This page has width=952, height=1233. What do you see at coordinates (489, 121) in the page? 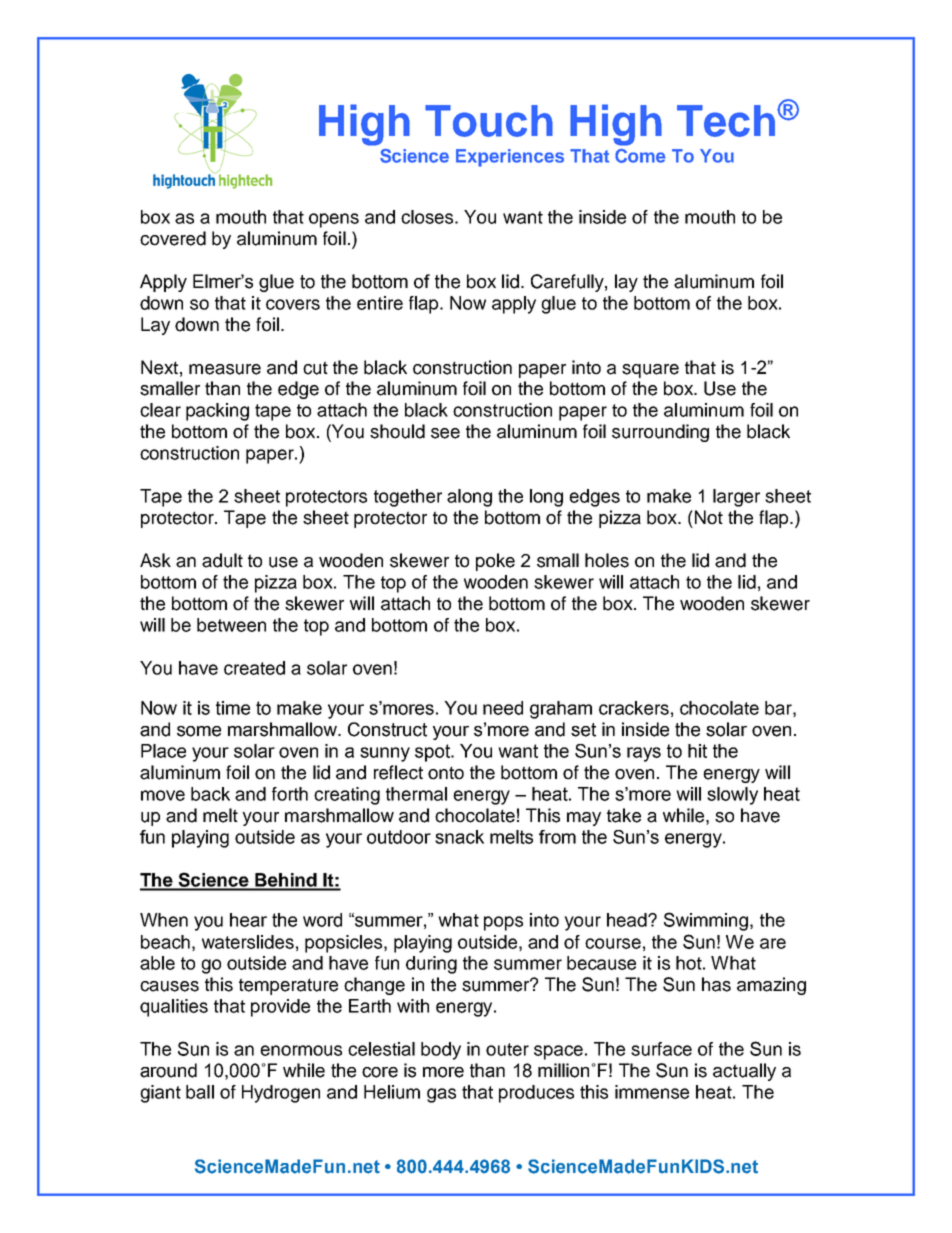
I see `Touch` at bounding box center [489, 121].
